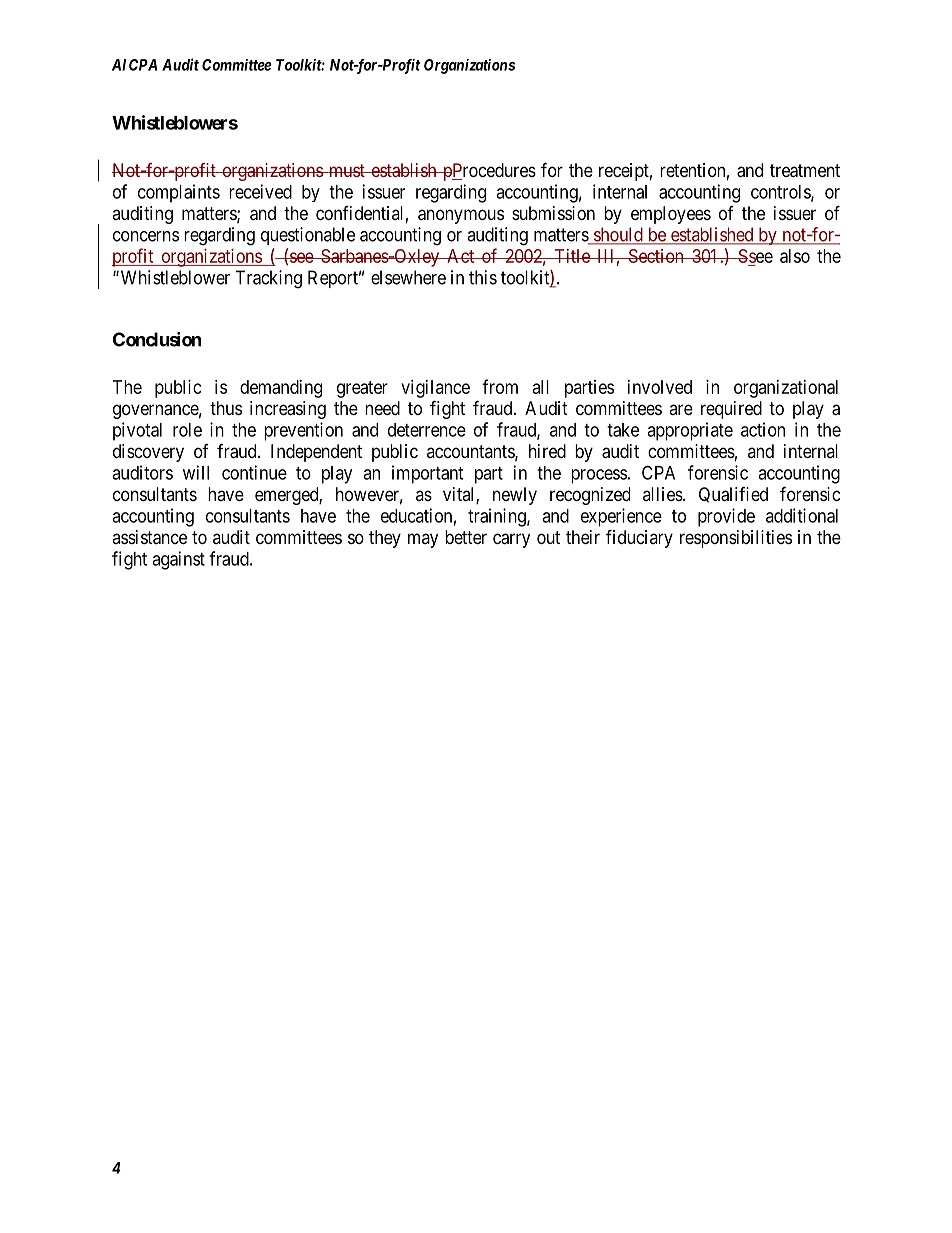 The width and height of the document is (952, 1233). What do you see at coordinates (461, 216) in the document?
I see `anonymous` at bounding box center [461, 216].
